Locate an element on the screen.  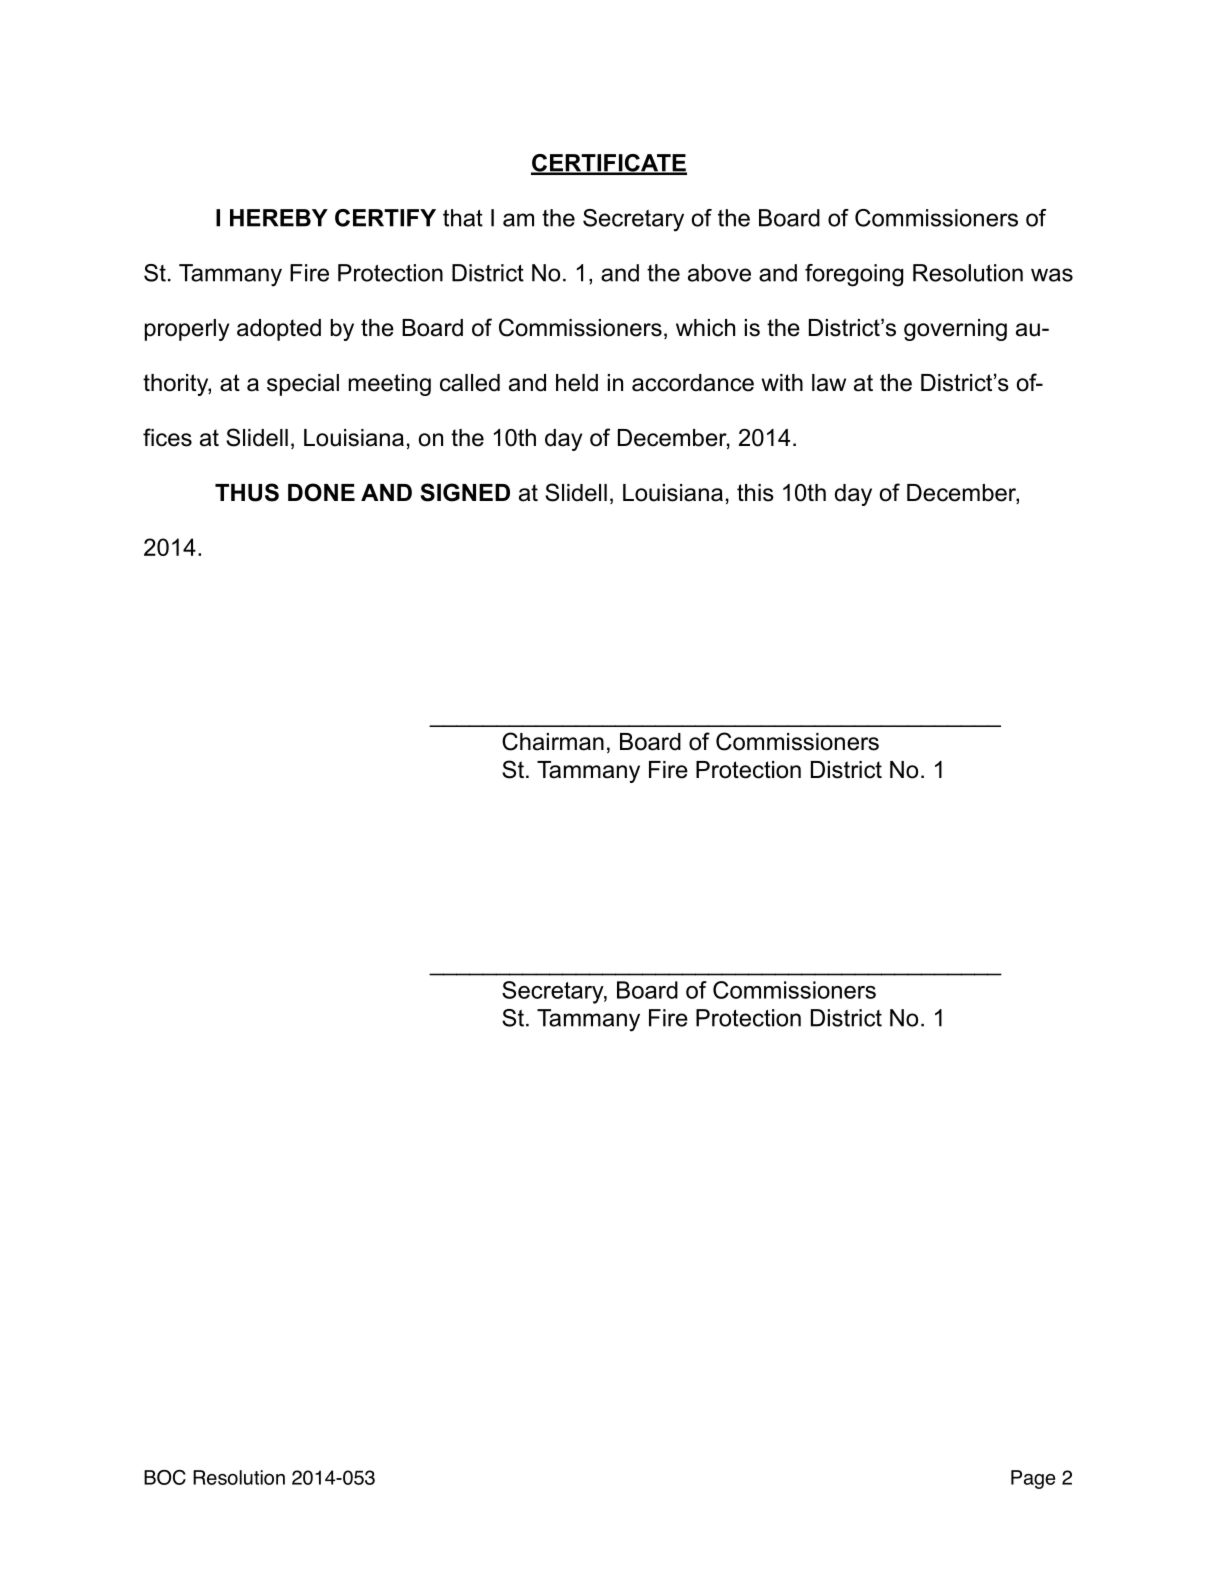
this is located at coordinates (755, 493).
